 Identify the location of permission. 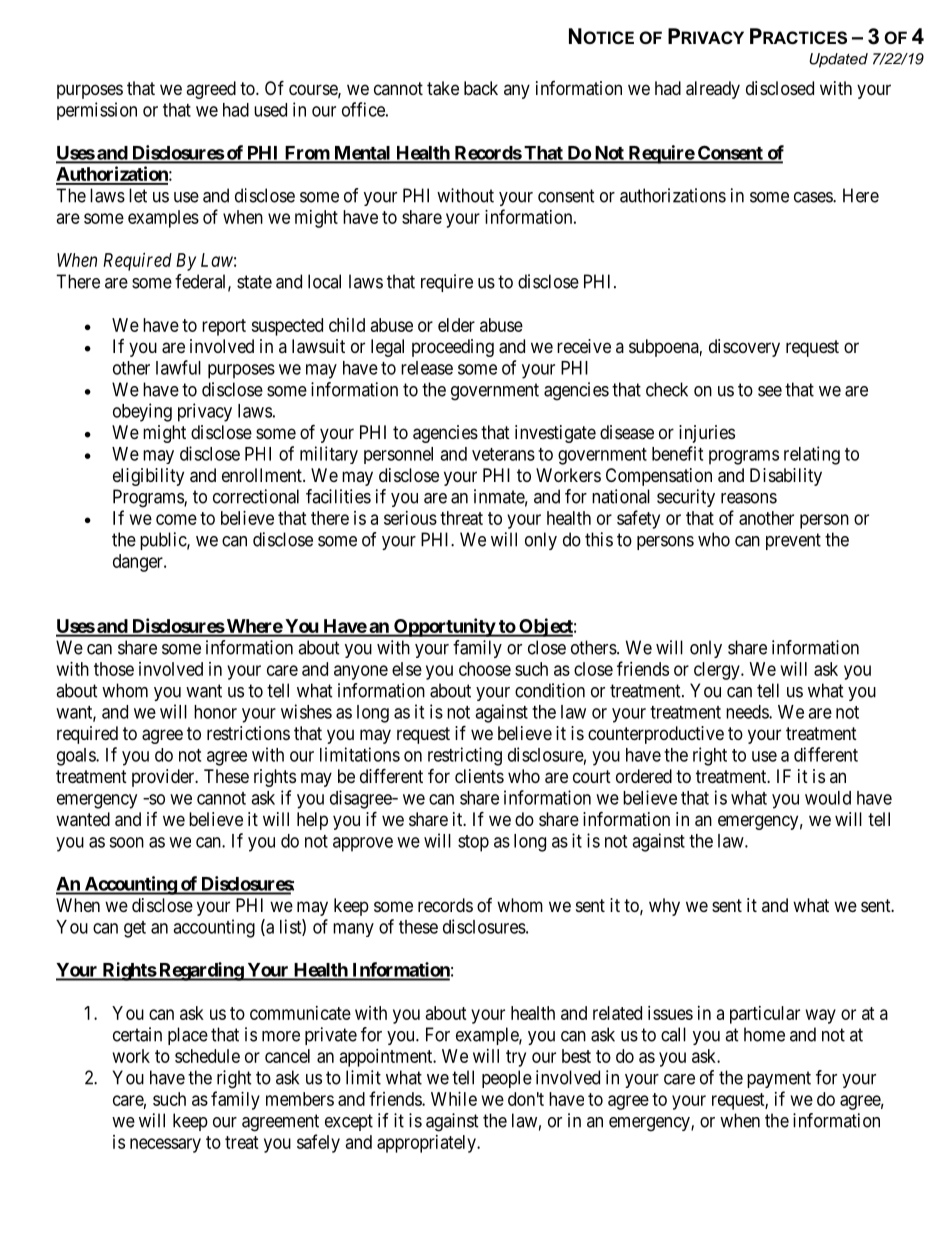
(97, 111).
